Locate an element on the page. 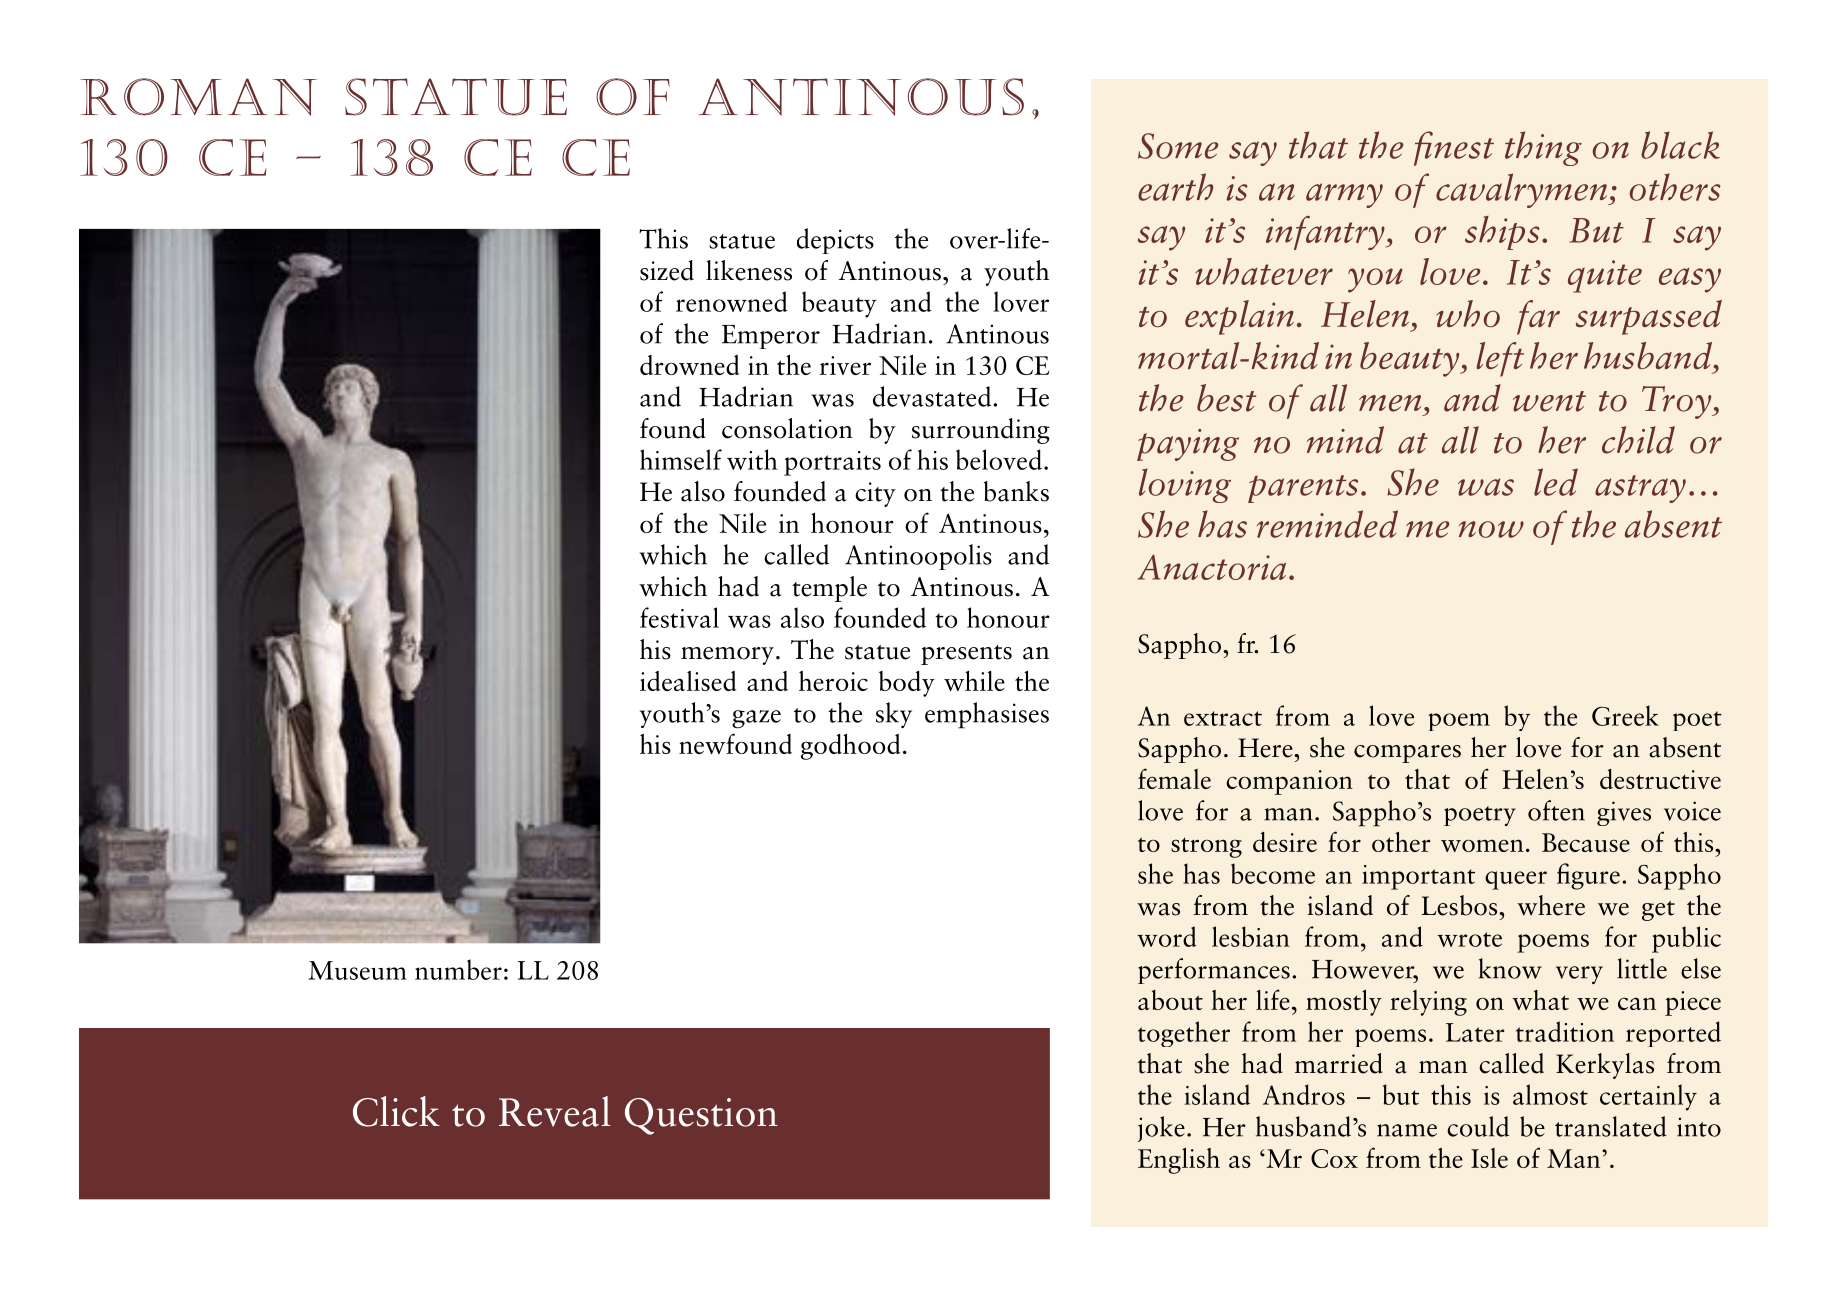 This image has width=1847, height=1306. earth is located at coordinates (1175, 187).
